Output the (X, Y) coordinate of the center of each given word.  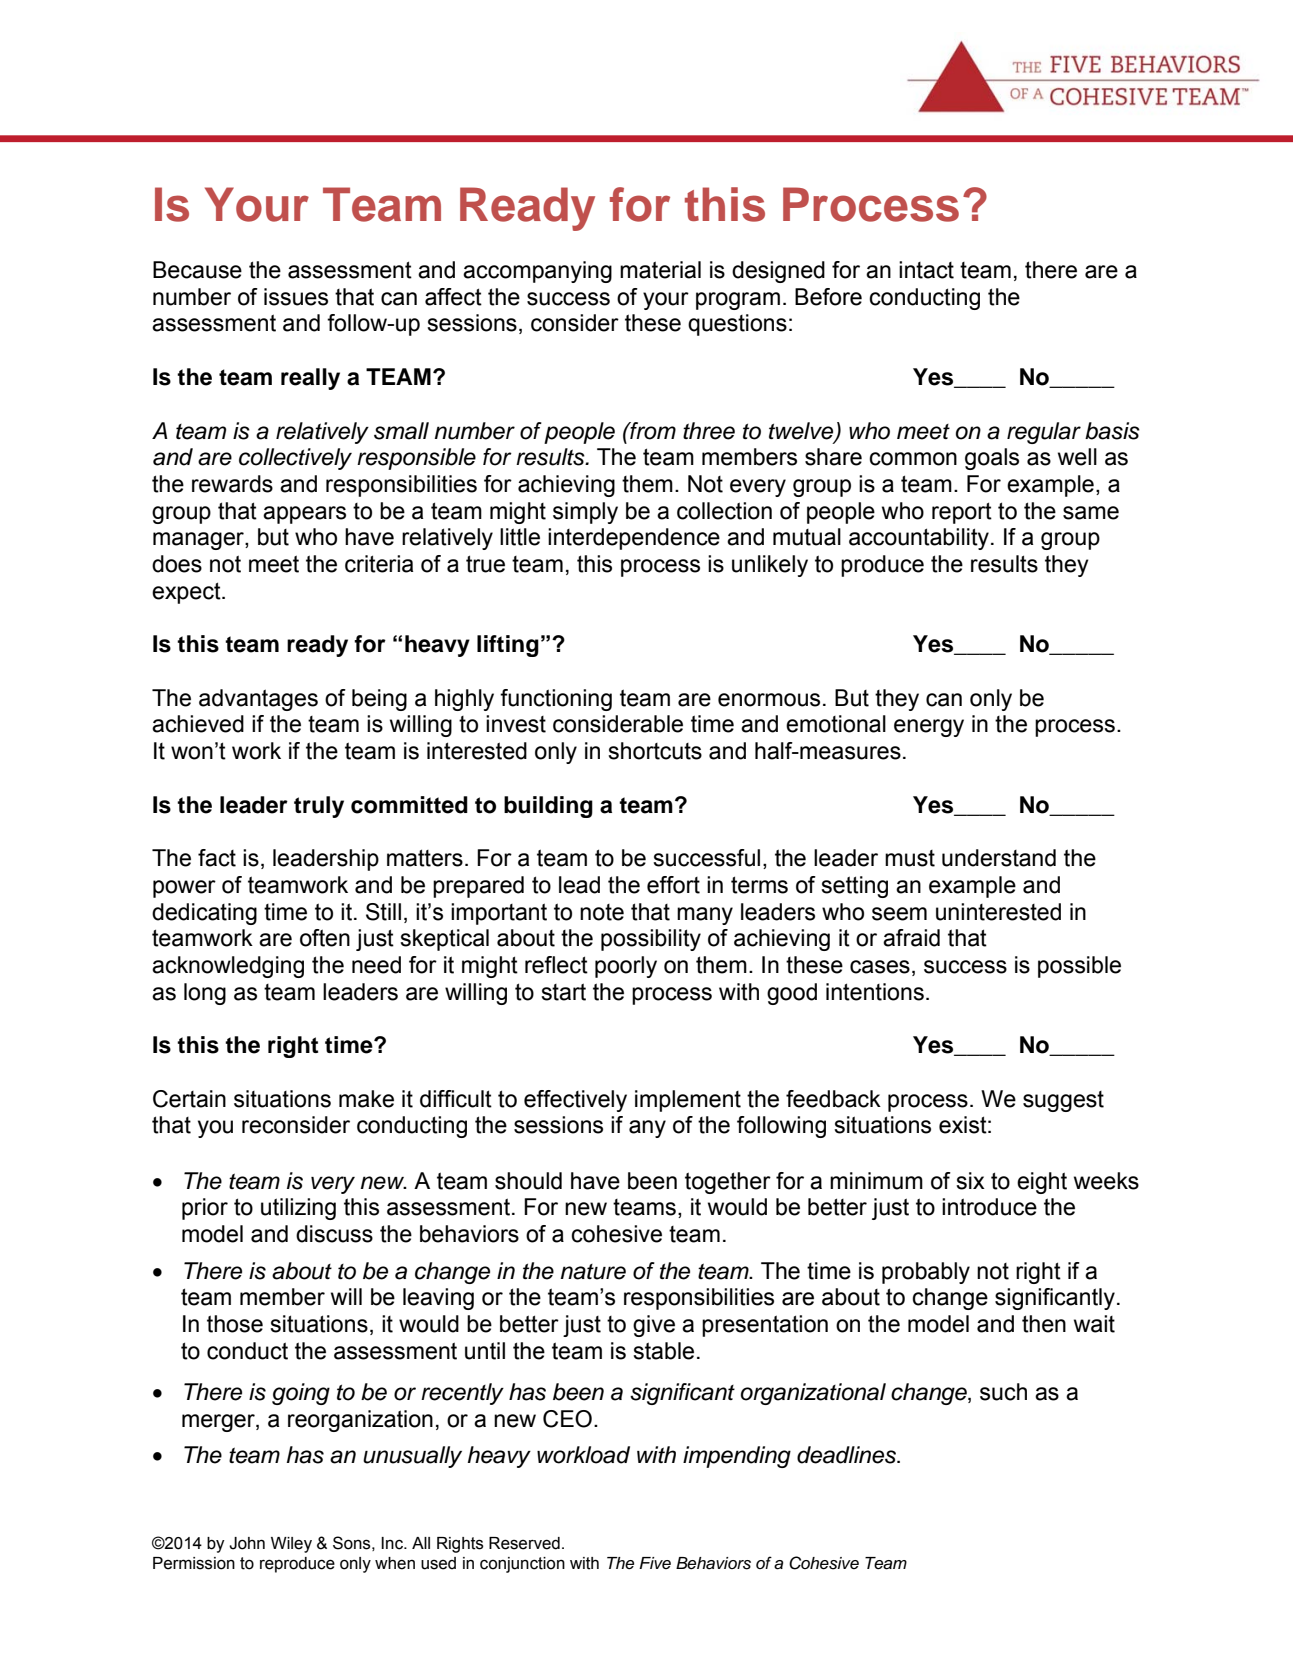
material (660, 270)
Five (655, 1563)
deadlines (848, 1455)
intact (926, 270)
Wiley (291, 1545)
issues (296, 297)
